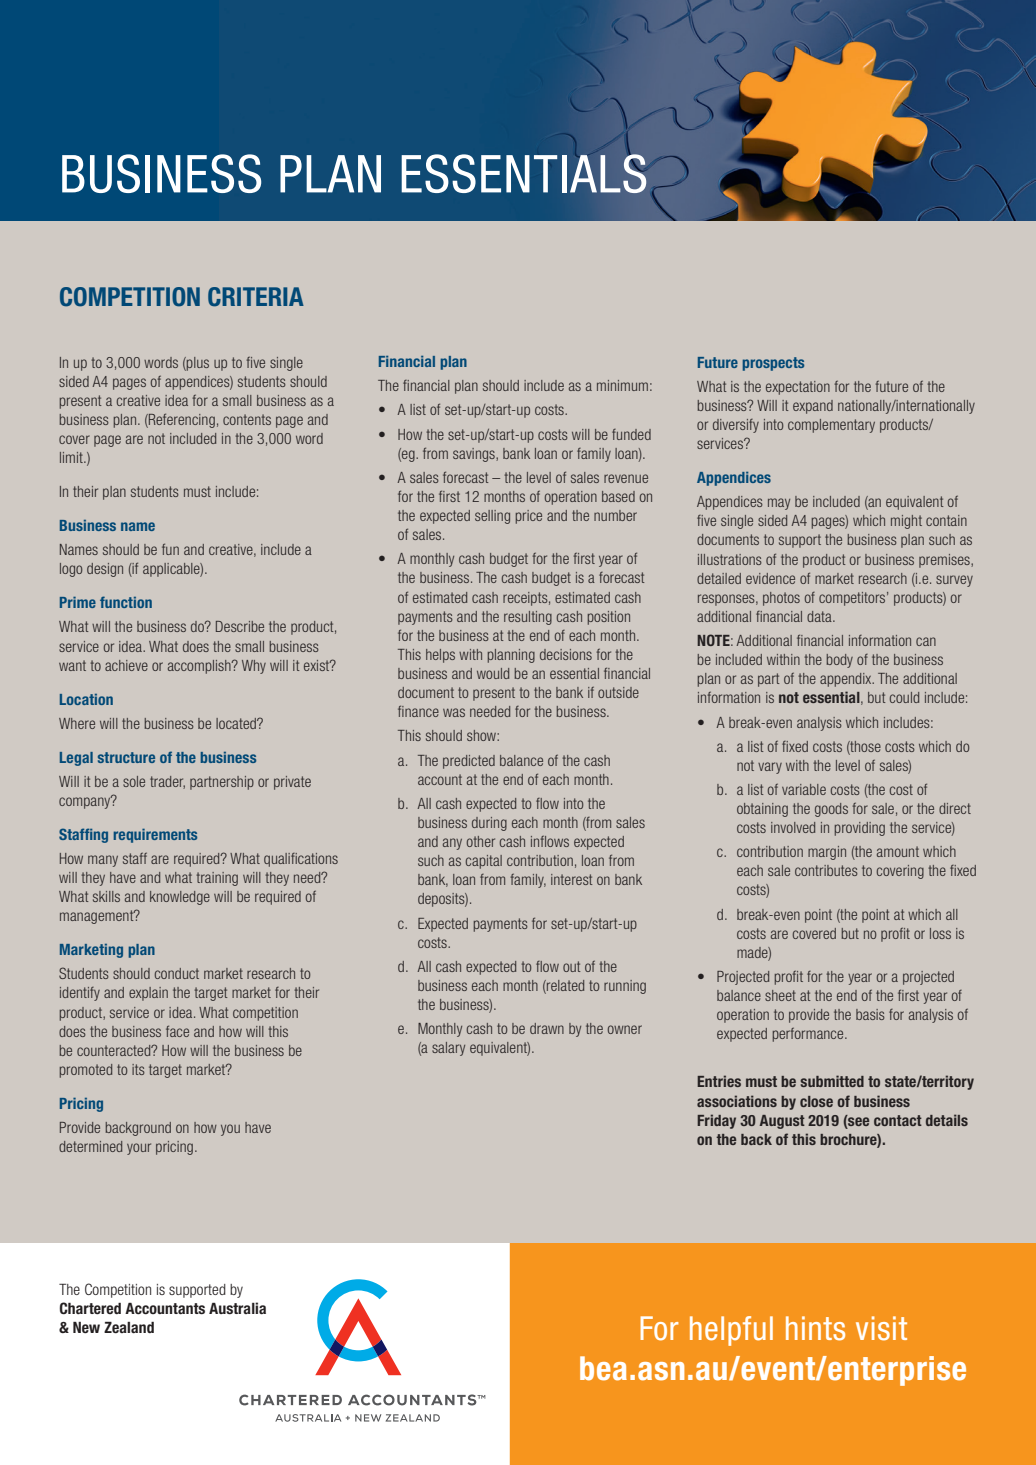 The height and width of the page is (1465, 1036). Describe the element at coordinates (256, 297) in the page. I see `CRITERIA` at that location.
